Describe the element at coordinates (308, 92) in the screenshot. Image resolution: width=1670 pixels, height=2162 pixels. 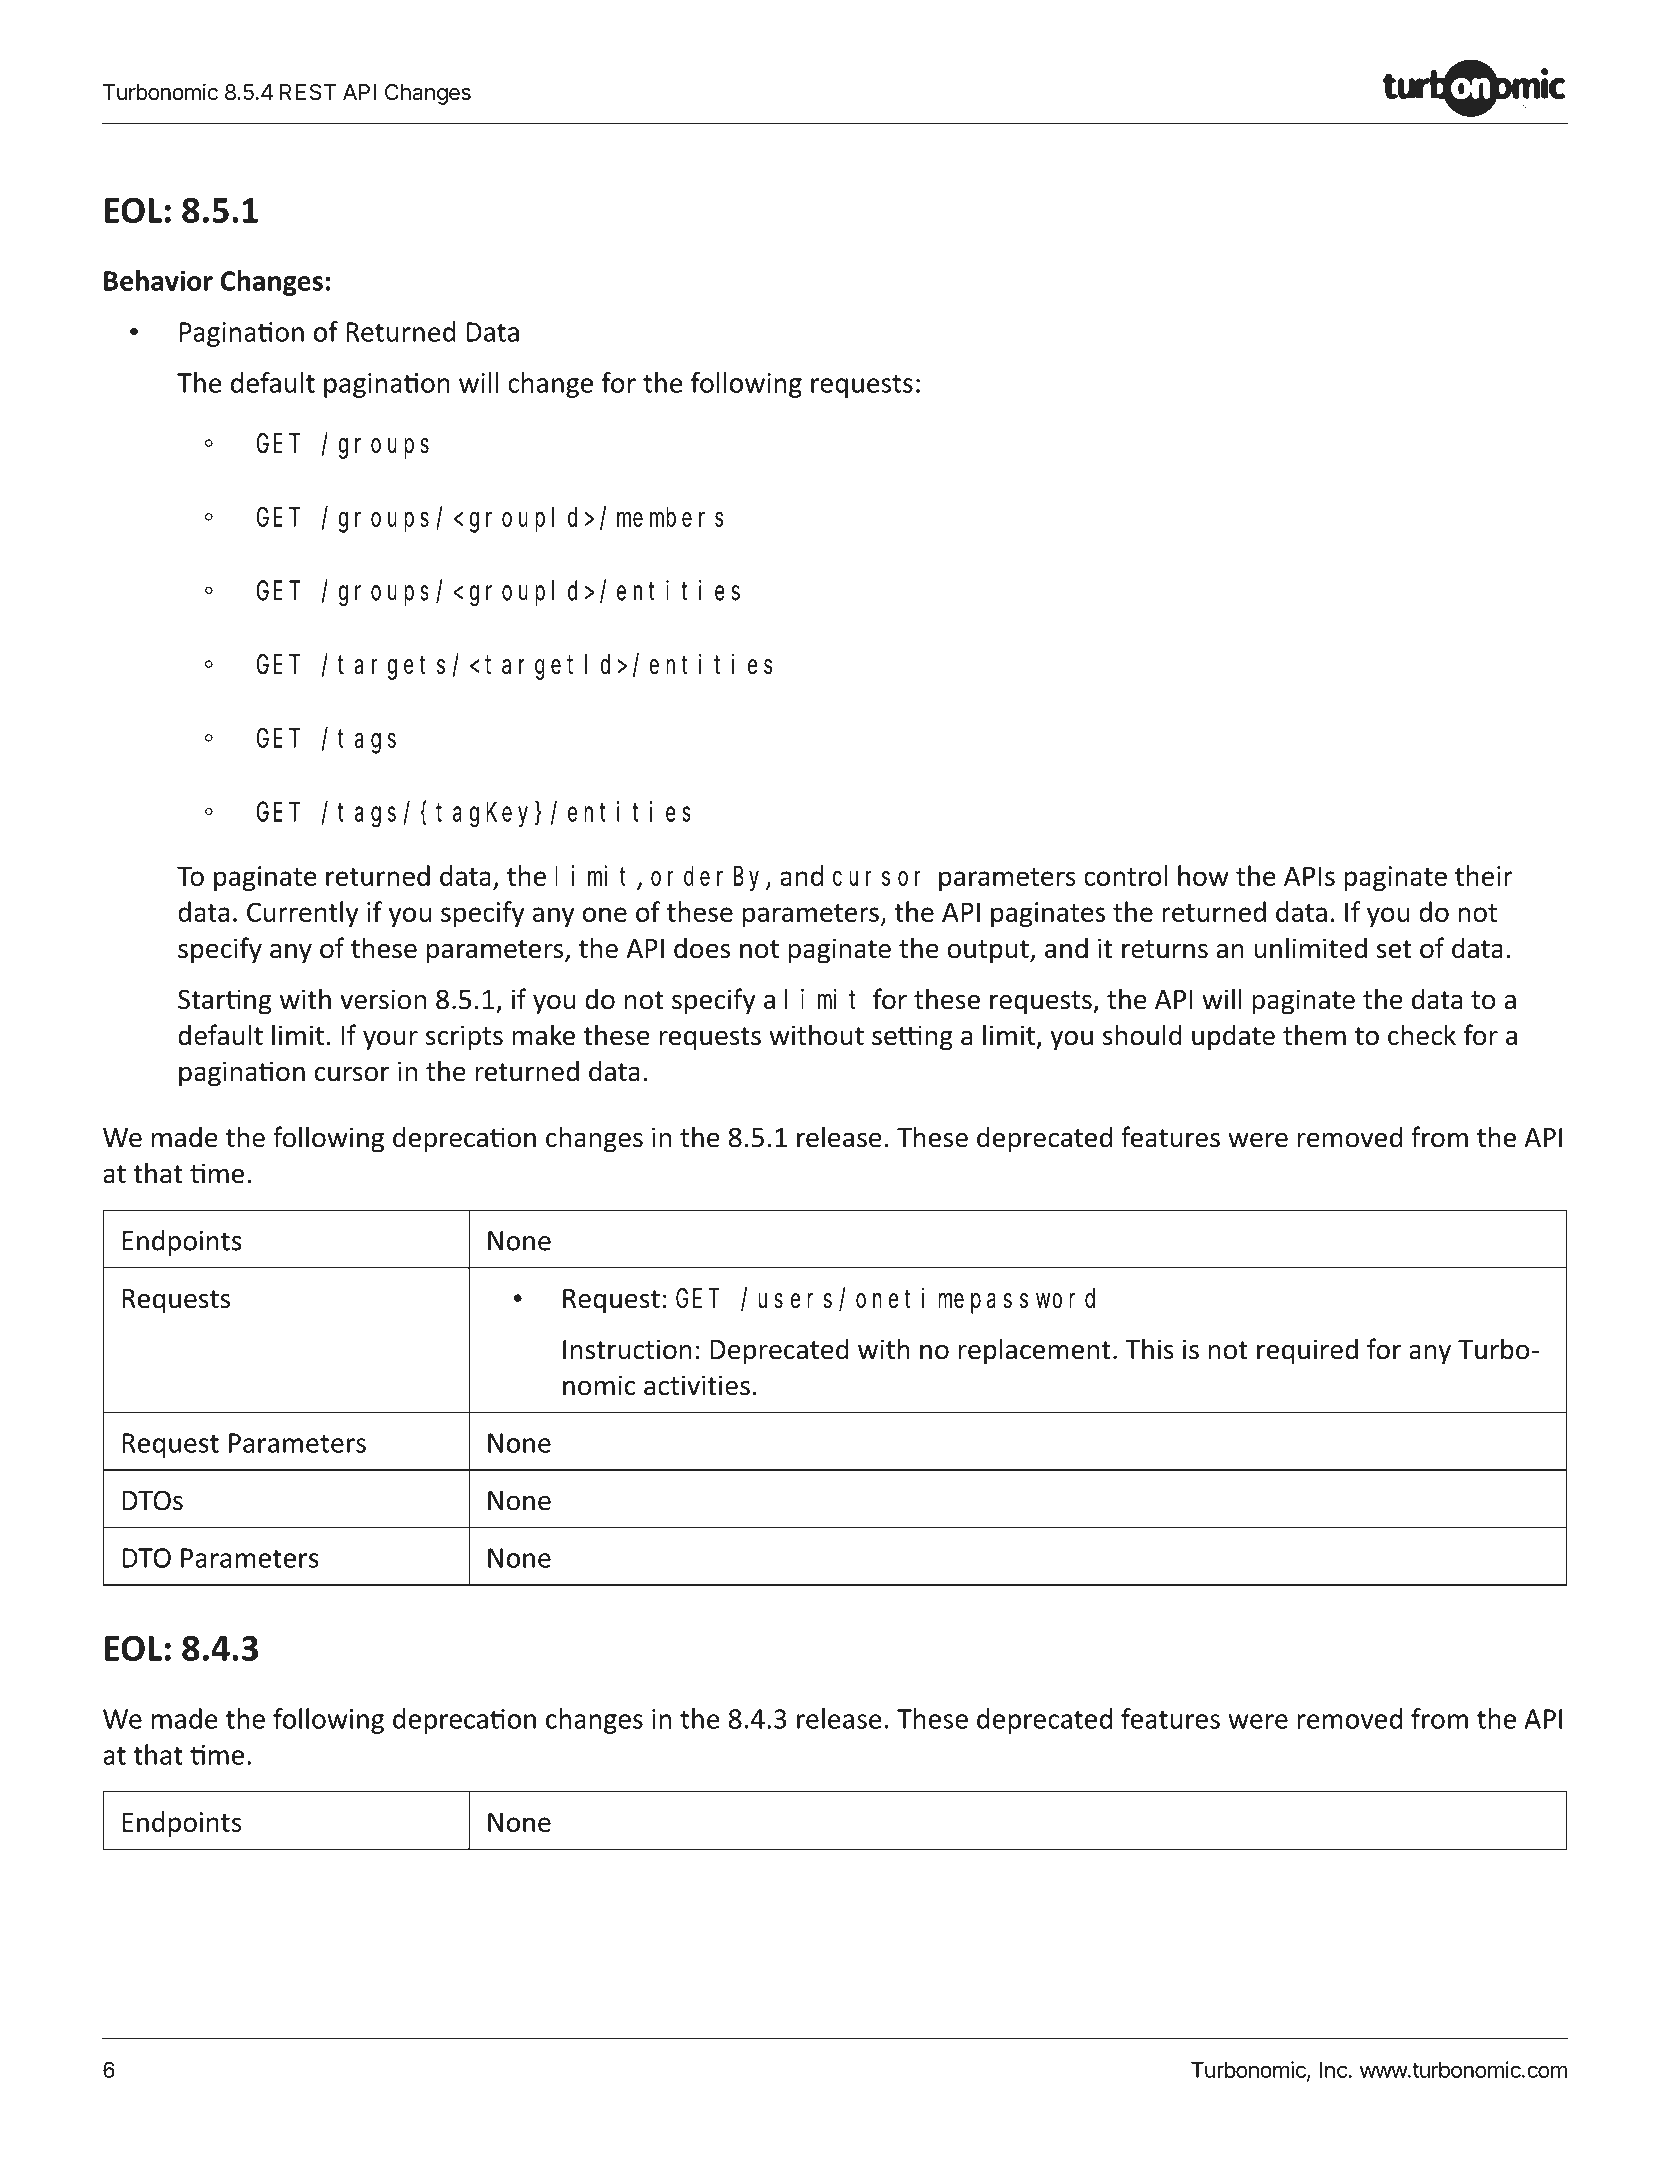
I see `REST` at that location.
